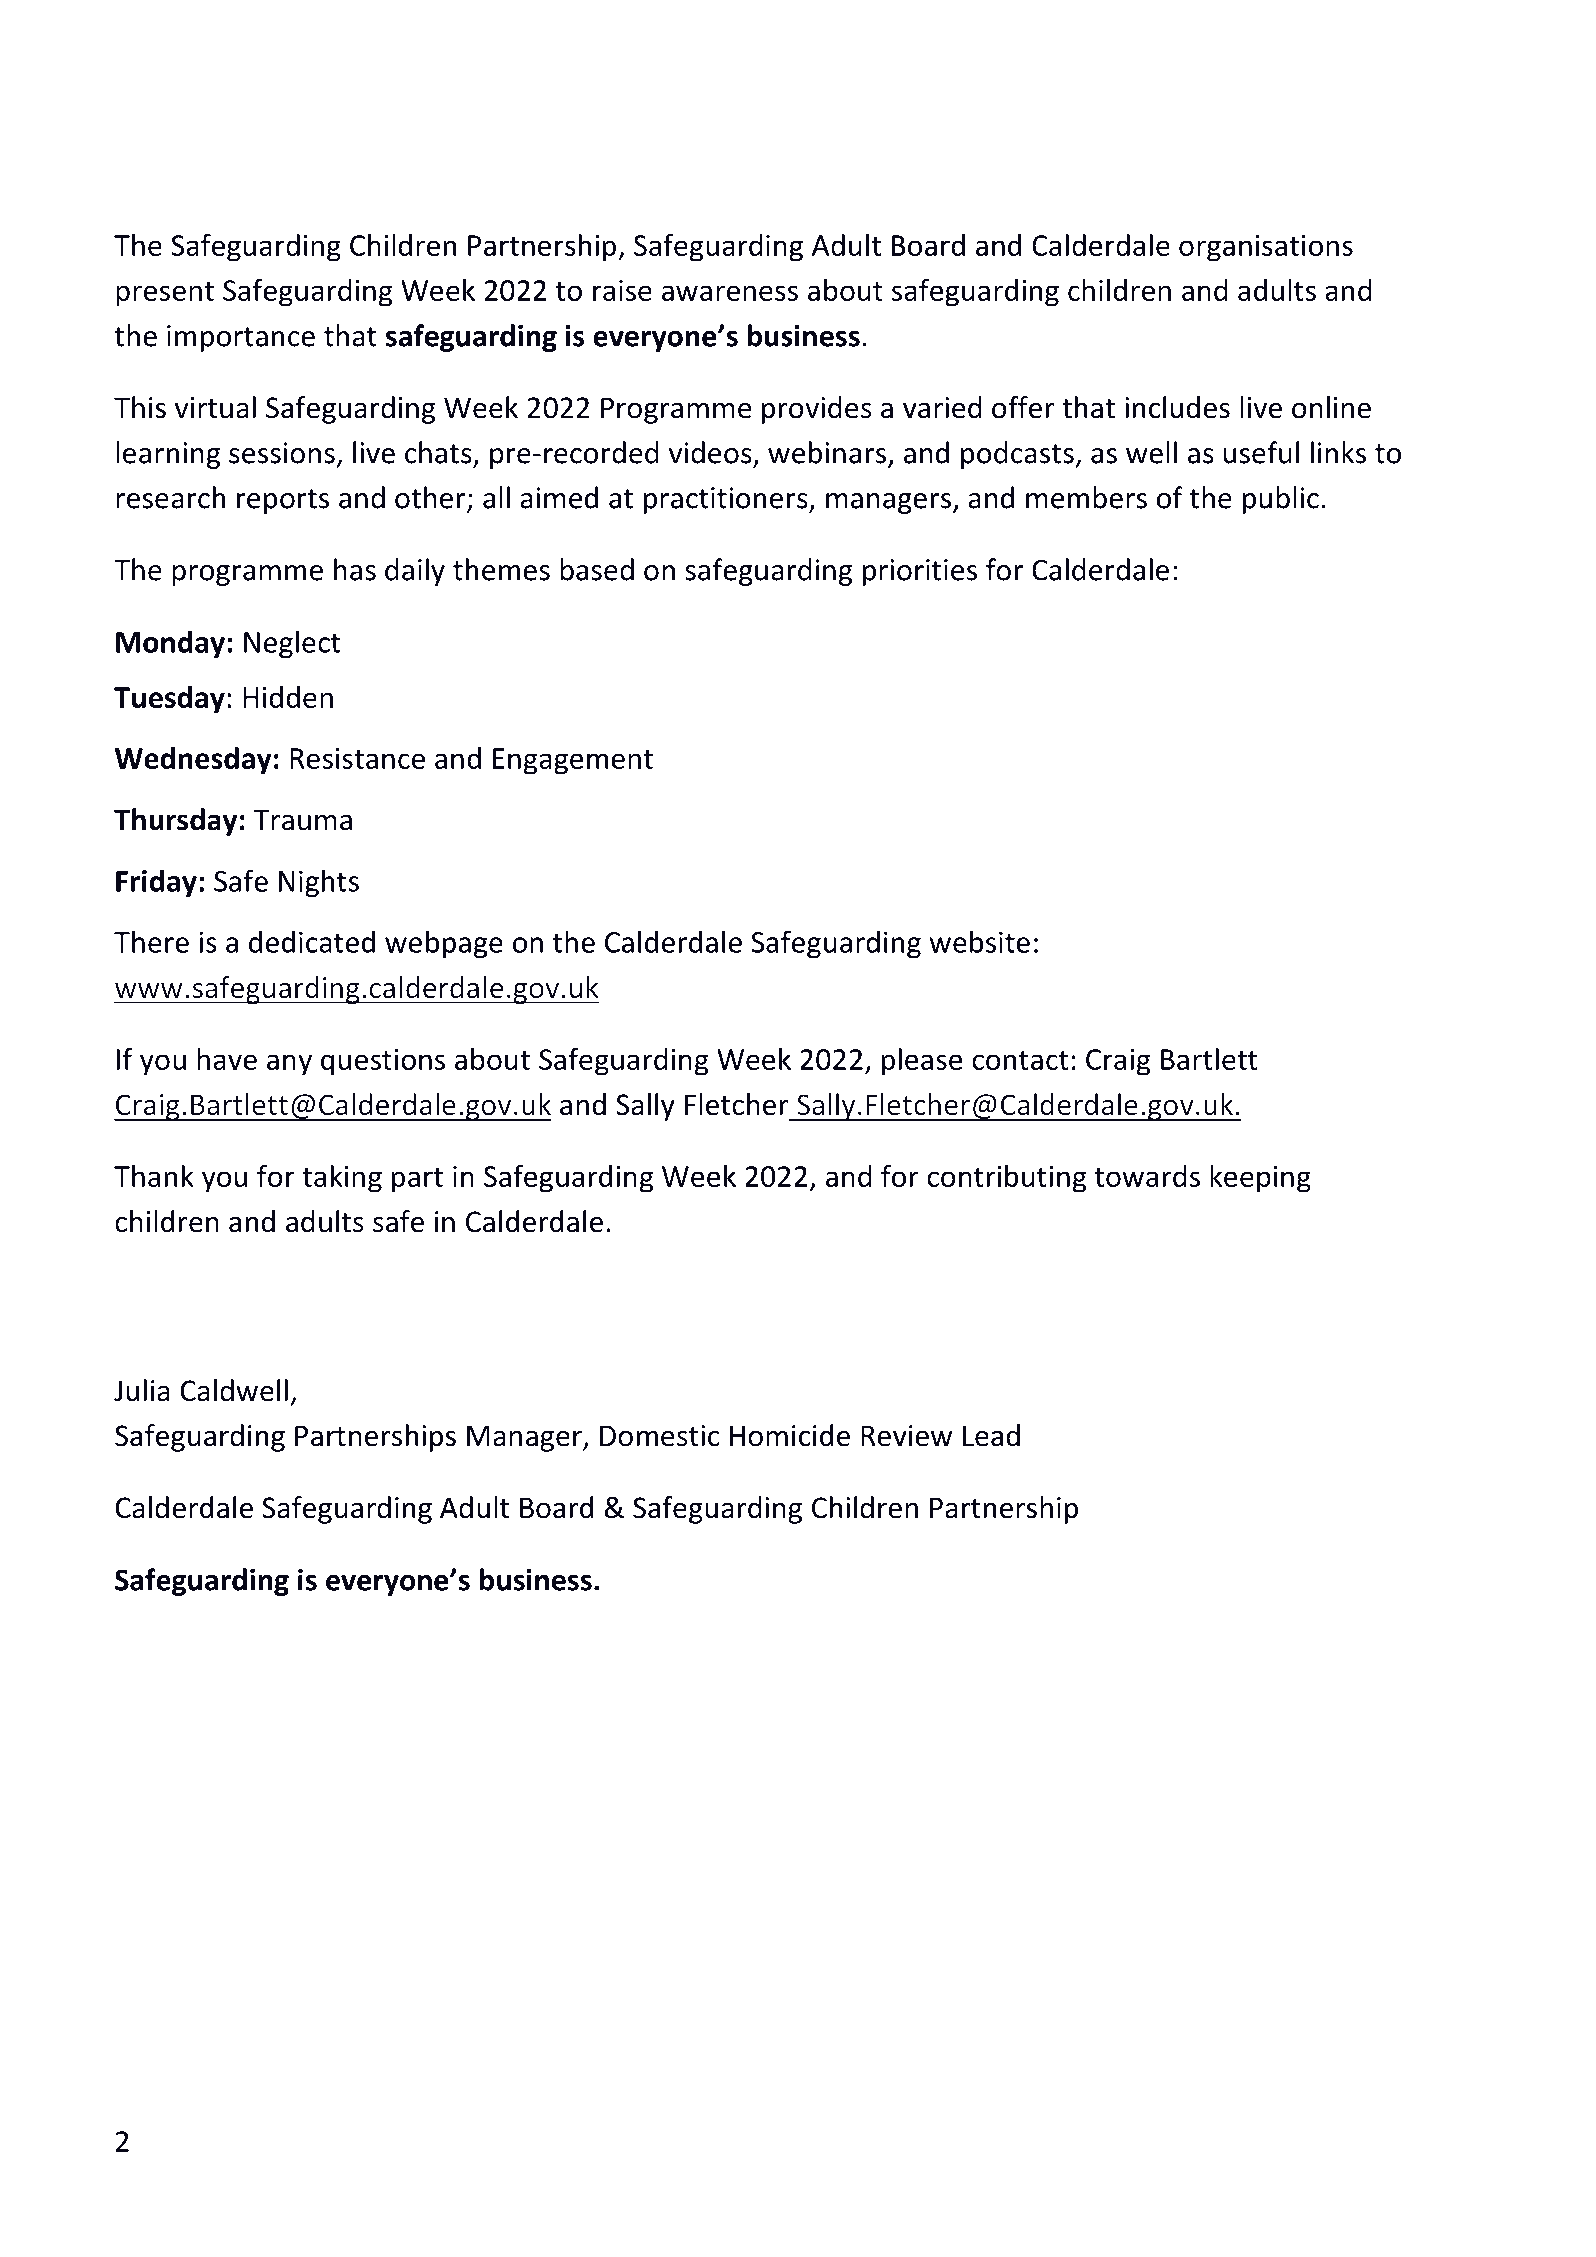 The height and width of the screenshot is (2257, 1596). I want to click on any, so click(289, 1065).
